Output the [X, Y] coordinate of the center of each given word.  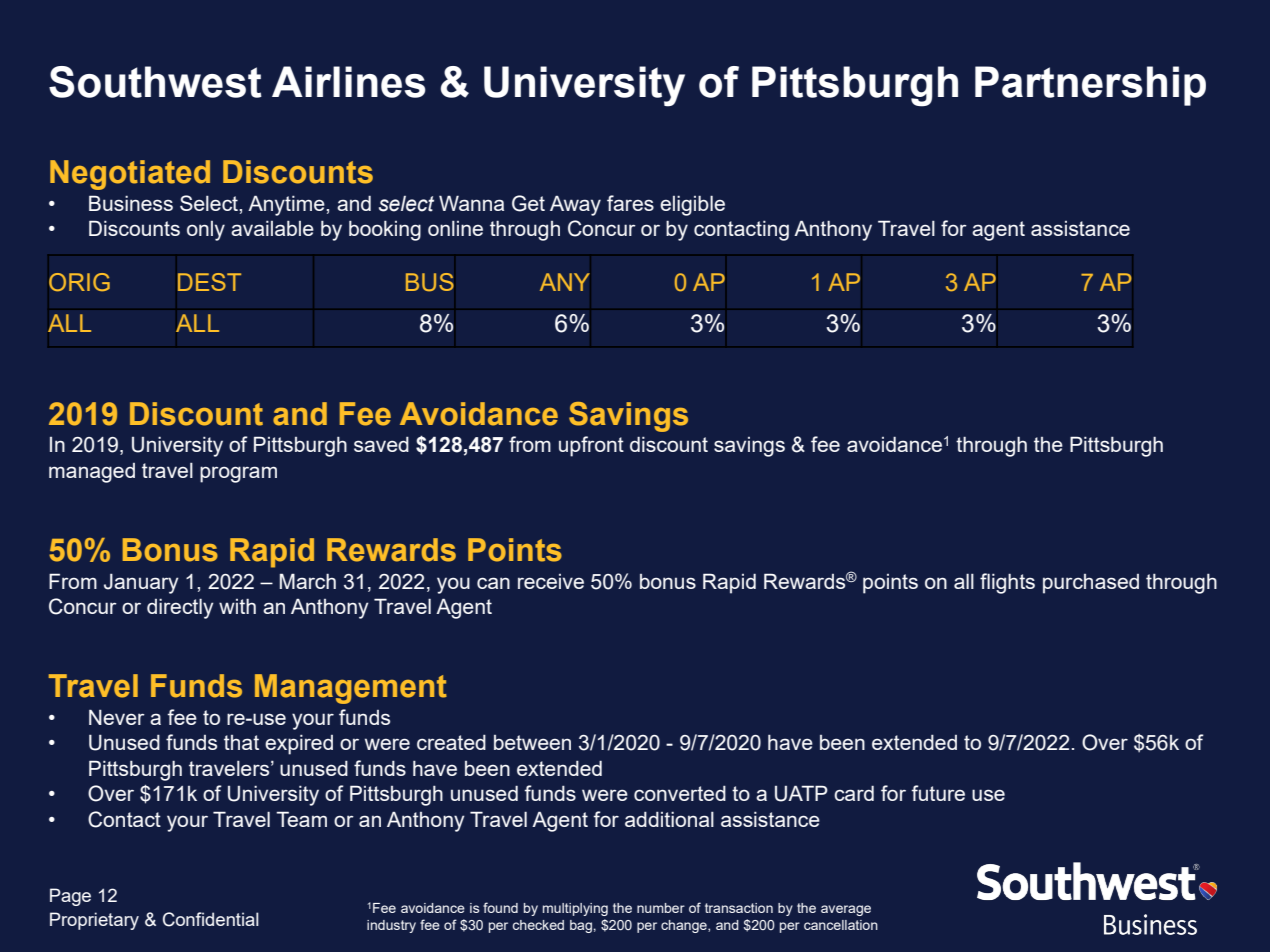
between [532, 742]
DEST [209, 282]
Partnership [1090, 86]
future [938, 793]
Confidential [211, 919]
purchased [1091, 584]
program [238, 474]
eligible [692, 205]
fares [630, 203]
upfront [591, 446]
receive [551, 581]
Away [575, 206]
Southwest [155, 82]
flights [1007, 583]
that [241, 742]
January [141, 583]
